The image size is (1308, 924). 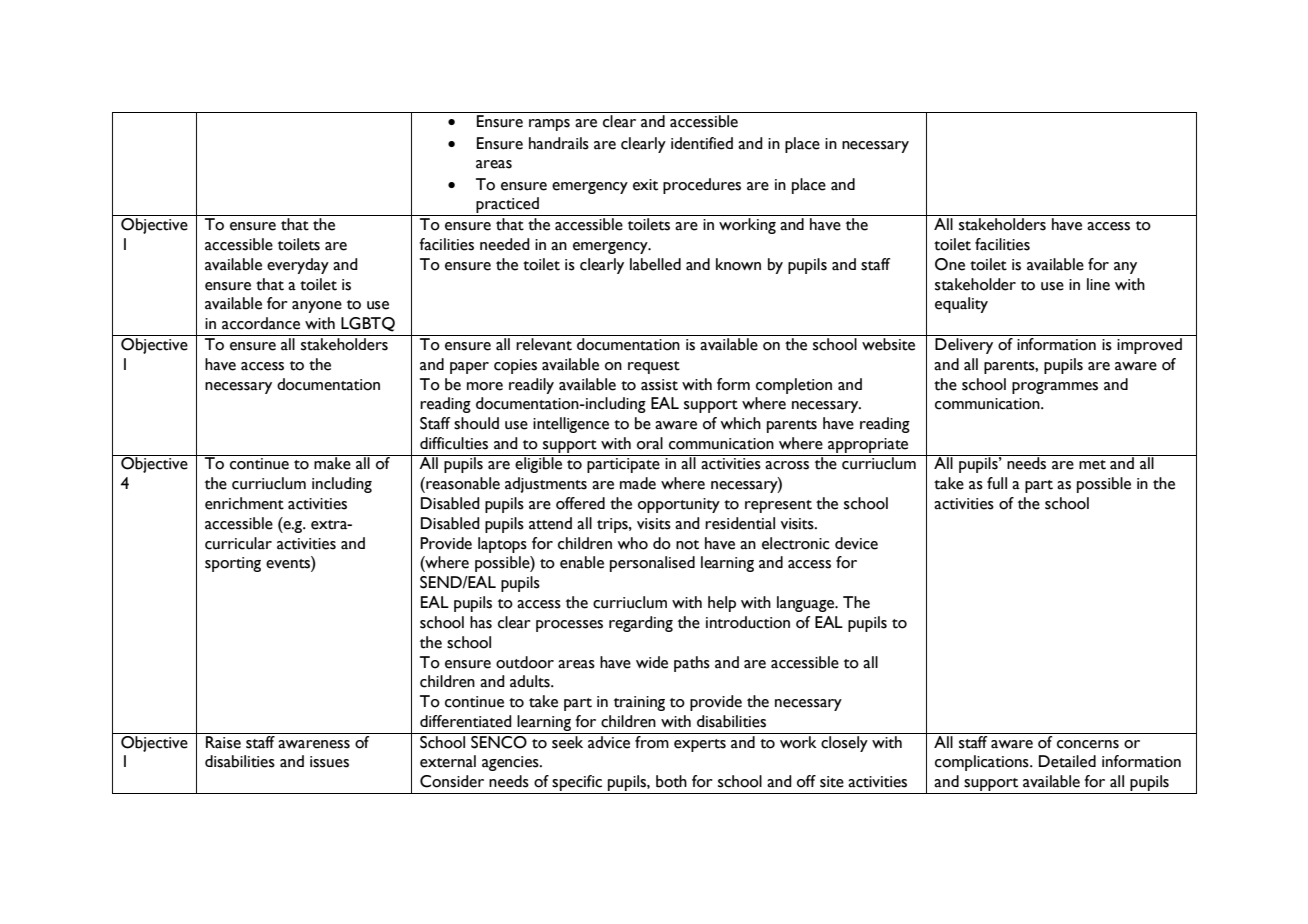 I want to click on device, so click(x=856, y=543).
